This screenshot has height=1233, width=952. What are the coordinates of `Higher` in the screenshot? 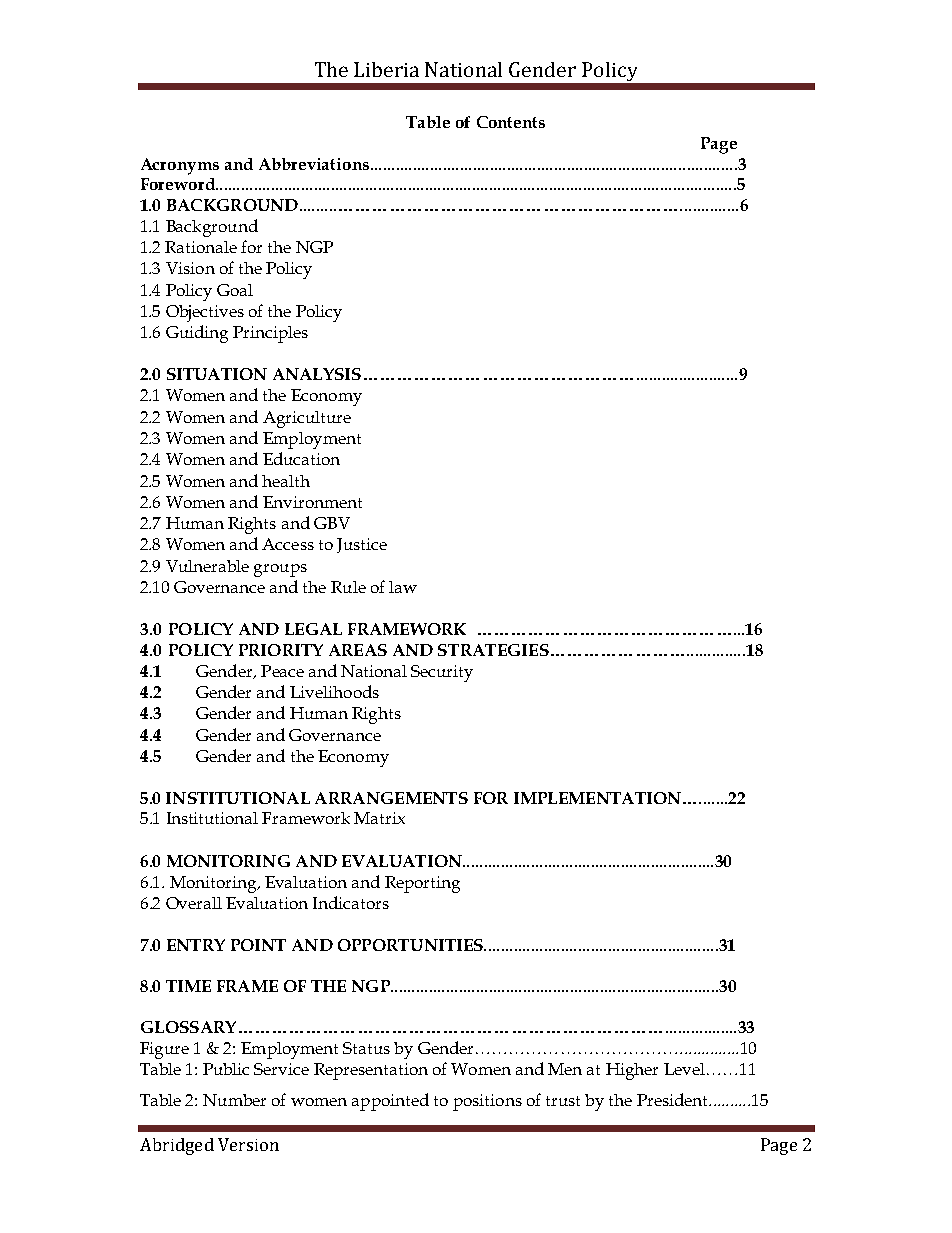 It's located at (632, 1071).
